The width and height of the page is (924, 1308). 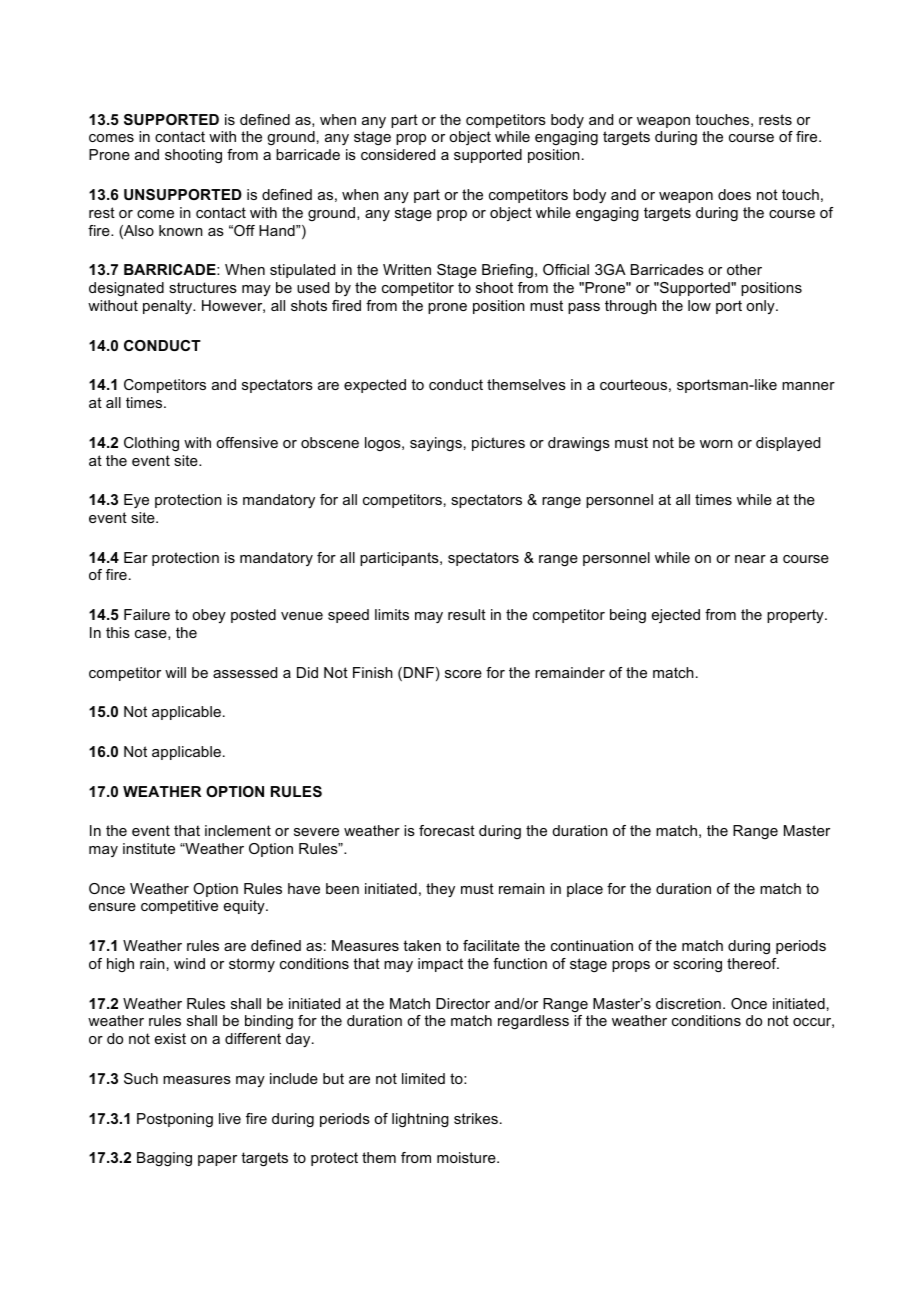 I want to click on ejected, so click(x=676, y=616).
